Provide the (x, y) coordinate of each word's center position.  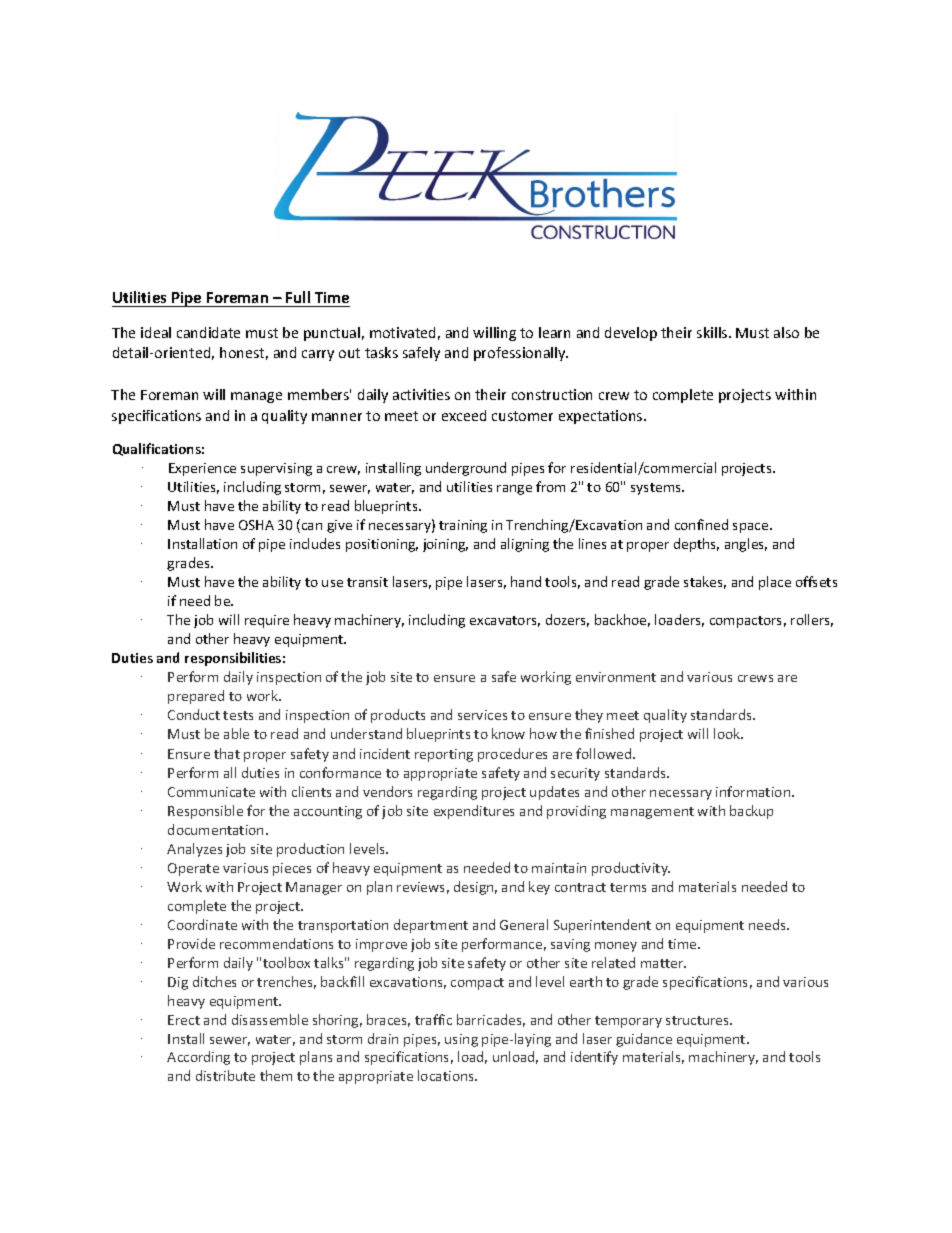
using (461, 1040)
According (198, 1058)
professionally (521, 354)
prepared (196, 697)
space (752, 528)
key (539, 888)
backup (751, 812)
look (728, 733)
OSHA (256, 525)
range (514, 490)
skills (713, 332)
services (482, 715)
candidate (208, 332)
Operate (193, 869)
